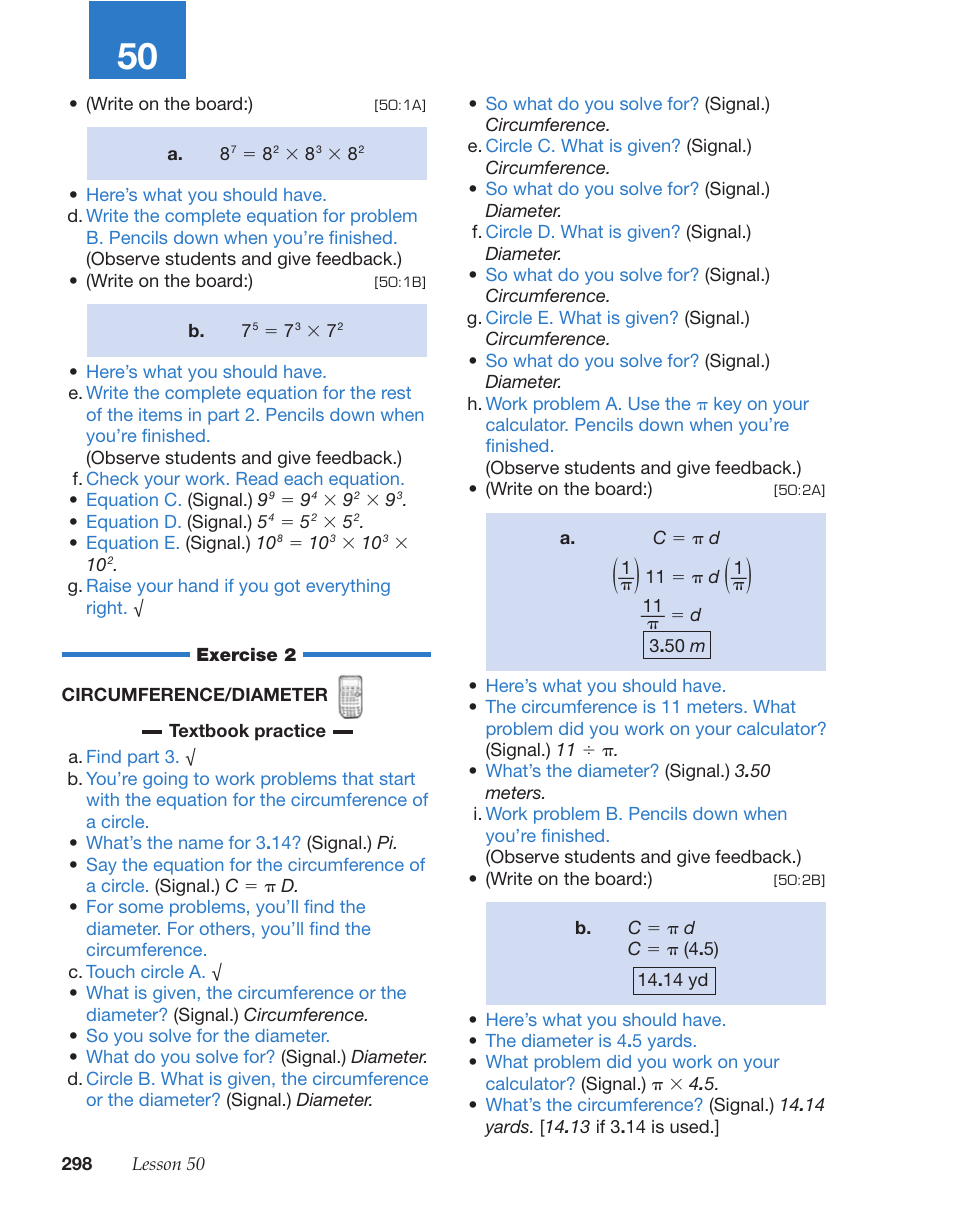 The height and width of the document is (1232, 964). I want to click on that, so click(357, 778).
